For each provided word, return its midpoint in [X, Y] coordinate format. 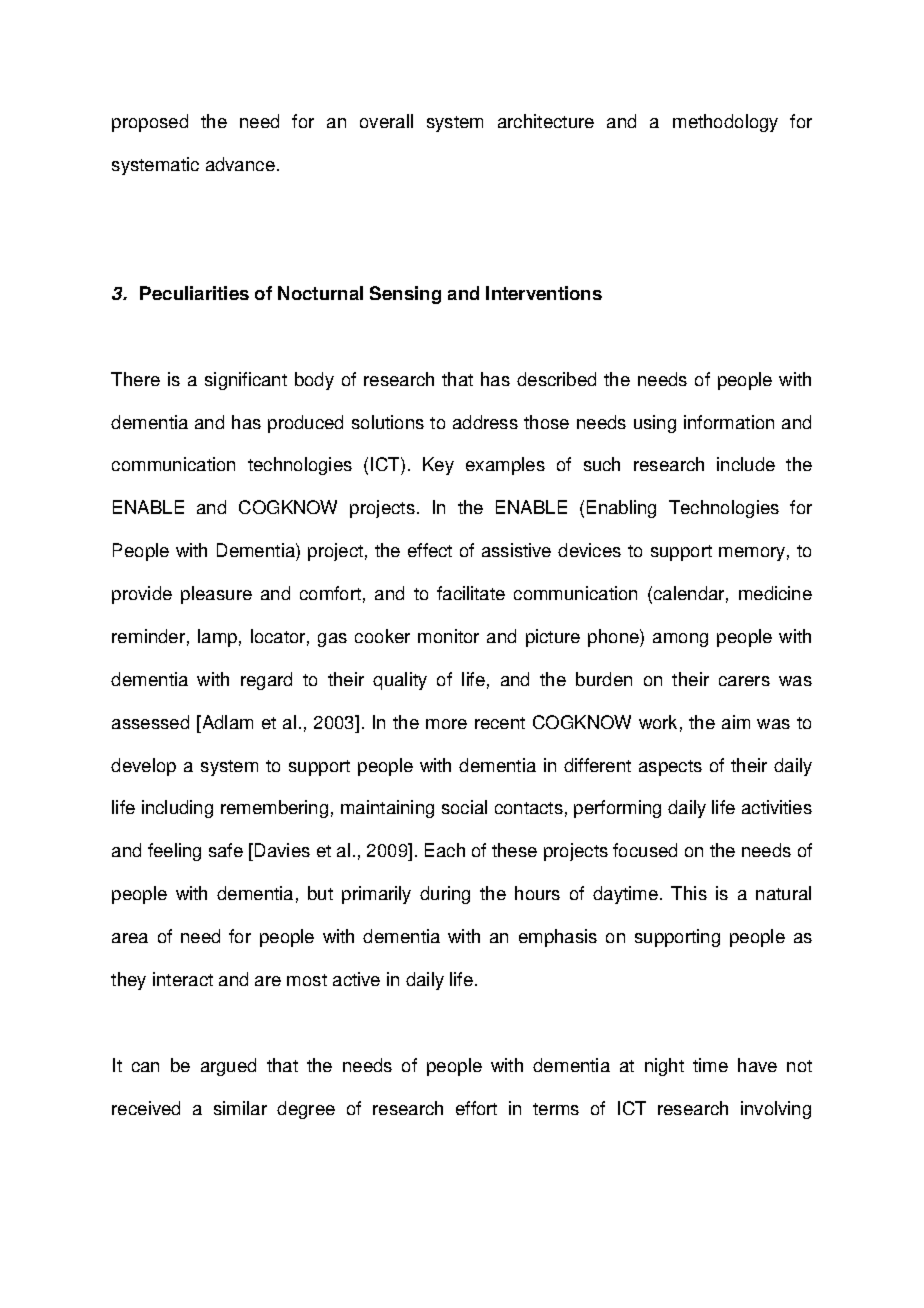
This [689, 893]
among [680, 640]
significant [246, 381]
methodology [725, 123]
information [729, 422]
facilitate [471, 593]
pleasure [216, 595]
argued [228, 1067]
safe [226, 850]
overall [386, 121]
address [485, 422]
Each [445, 850]
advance [240, 164]
